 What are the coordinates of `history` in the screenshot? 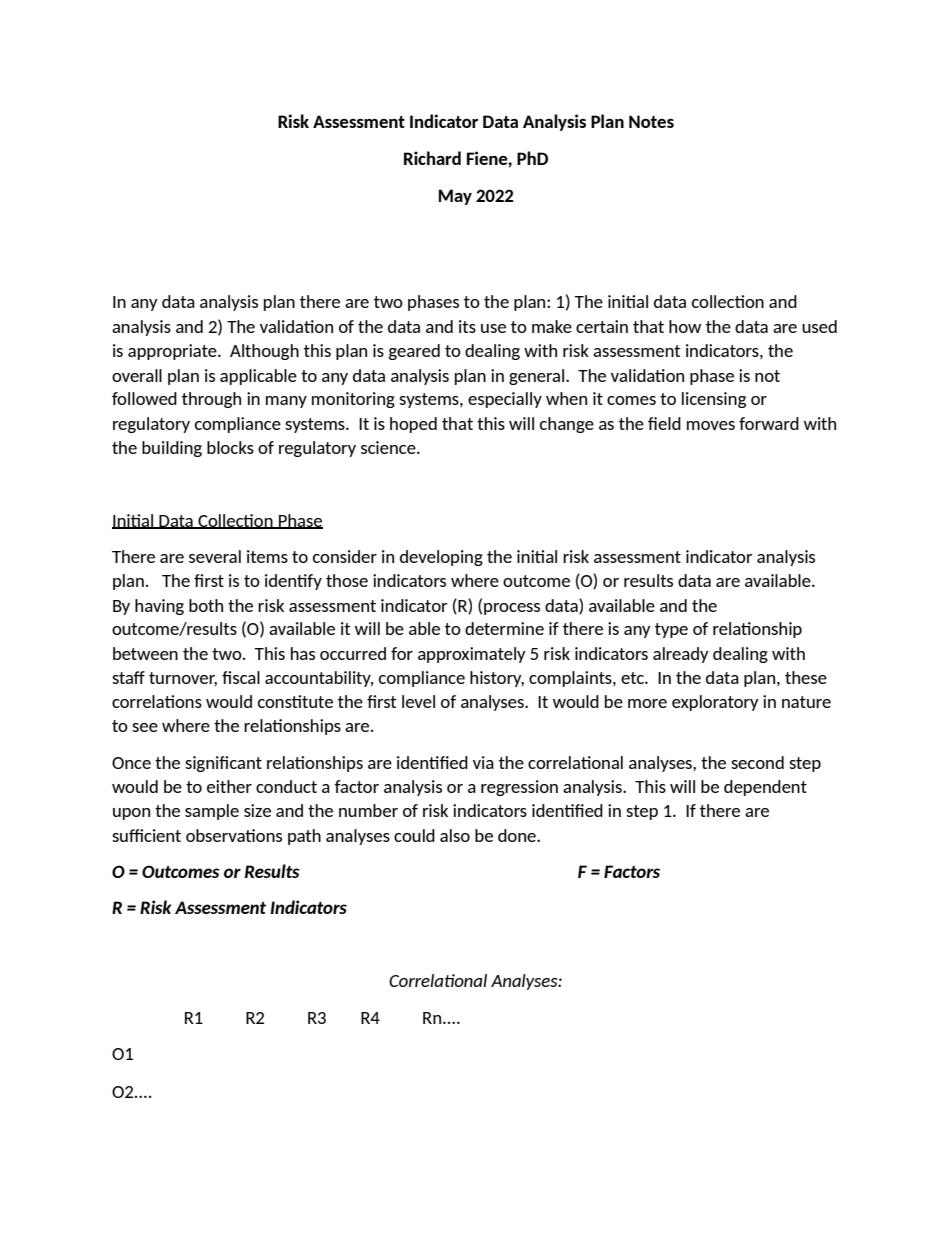 It's located at (497, 679).
